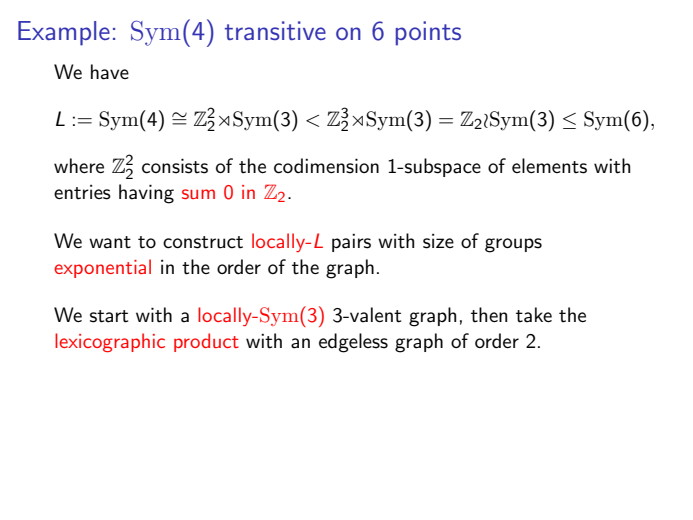  Describe the element at coordinates (275, 30) in the document. I see `transitive` at that location.
